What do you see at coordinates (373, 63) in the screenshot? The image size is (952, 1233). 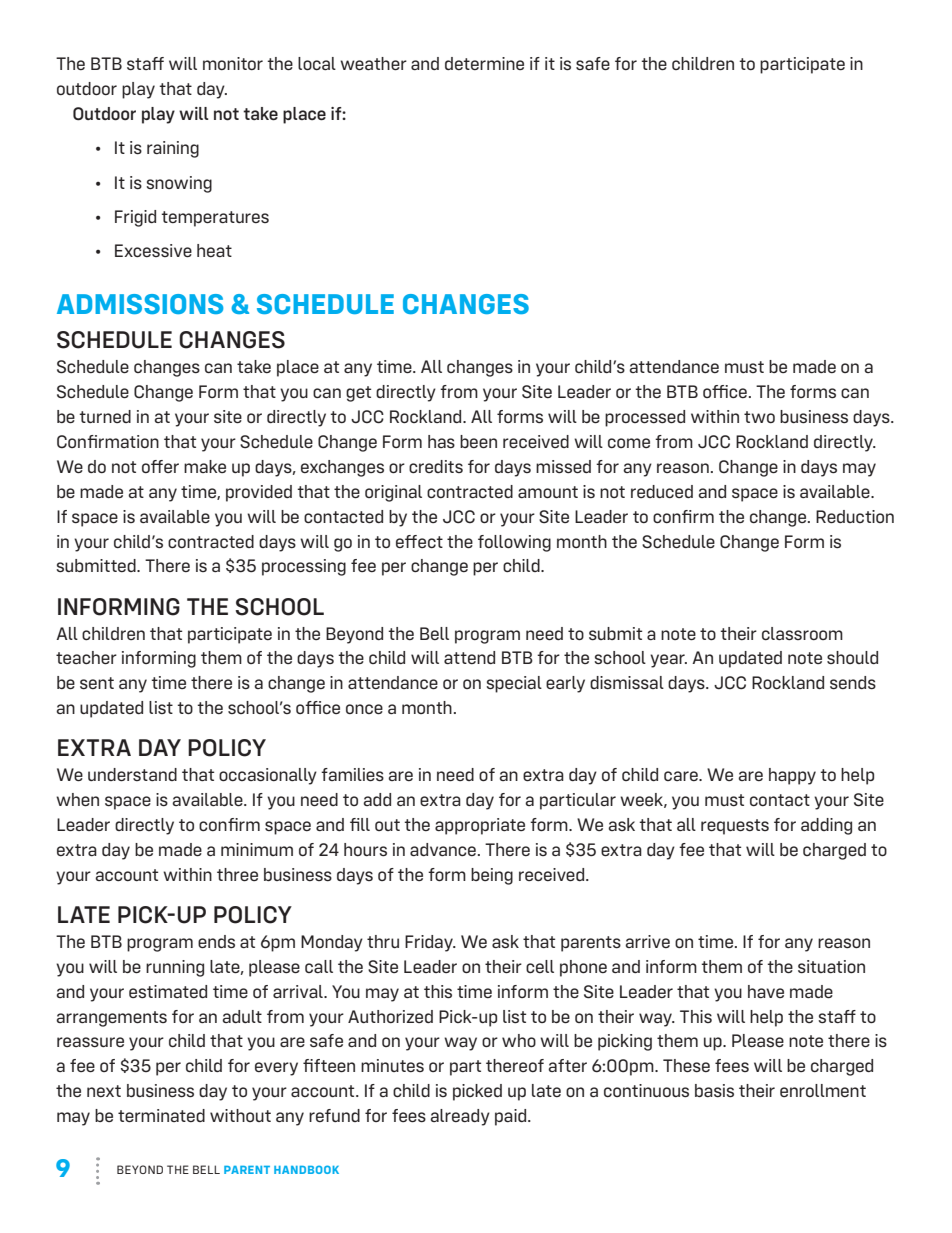 I see `weather` at bounding box center [373, 63].
